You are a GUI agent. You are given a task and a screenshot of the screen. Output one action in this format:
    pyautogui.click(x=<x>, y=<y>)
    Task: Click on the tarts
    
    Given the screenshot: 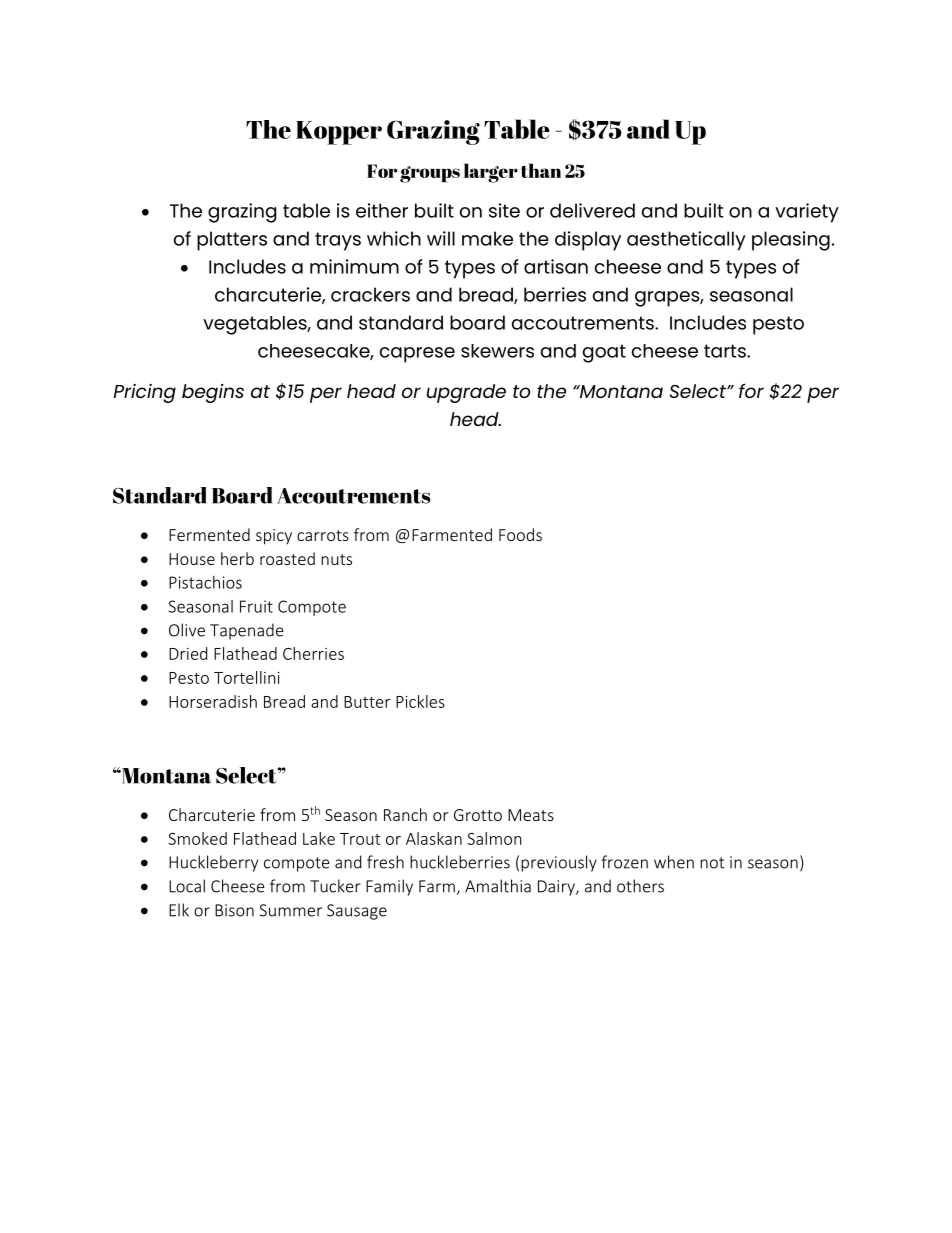 What is the action you would take?
    pyautogui.click(x=726, y=351)
